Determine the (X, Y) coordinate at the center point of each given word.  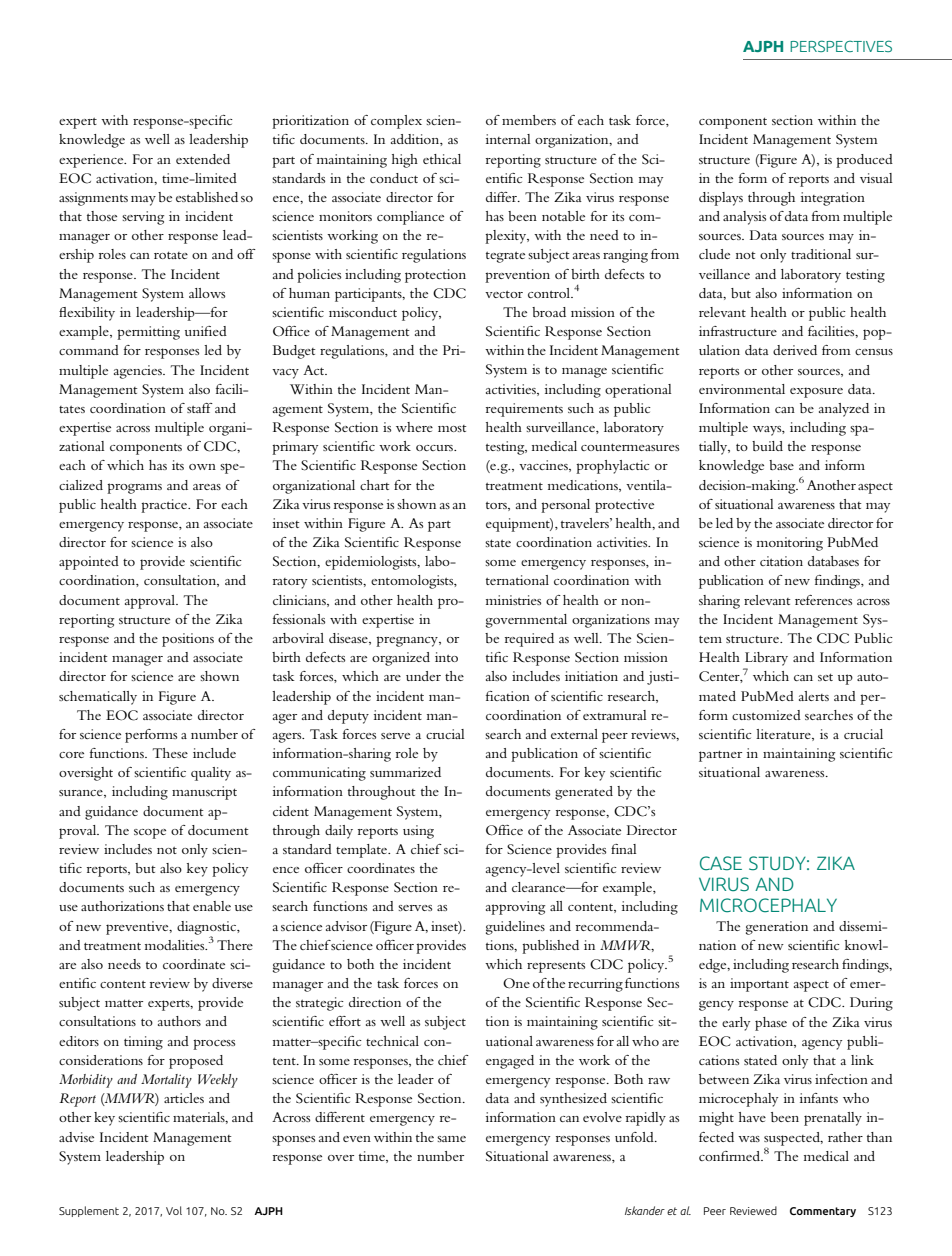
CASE (721, 863)
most (452, 428)
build (767, 446)
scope (150, 833)
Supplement (89, 1211)
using (418, 832)
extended (203, 159)
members (529, 120)
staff (200, 408)
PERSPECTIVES (841, 46)
